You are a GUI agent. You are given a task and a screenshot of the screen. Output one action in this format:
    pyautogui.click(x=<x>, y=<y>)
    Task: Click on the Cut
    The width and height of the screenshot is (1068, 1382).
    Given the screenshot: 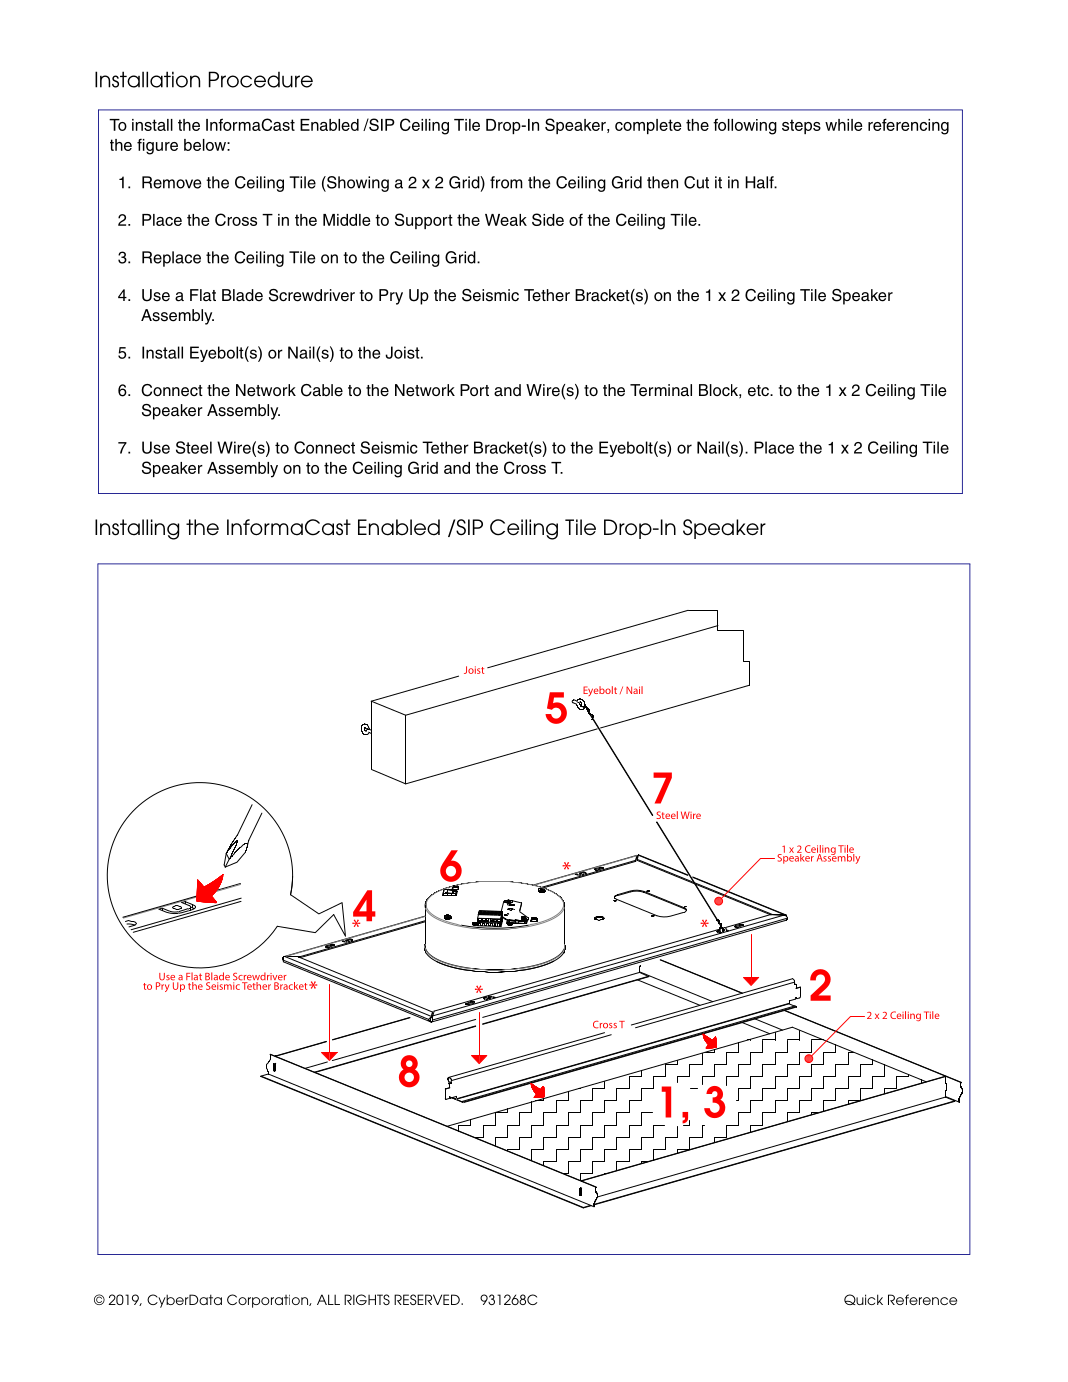 What is the action you would take?
    pyautogui.click(x=696, y=182)
